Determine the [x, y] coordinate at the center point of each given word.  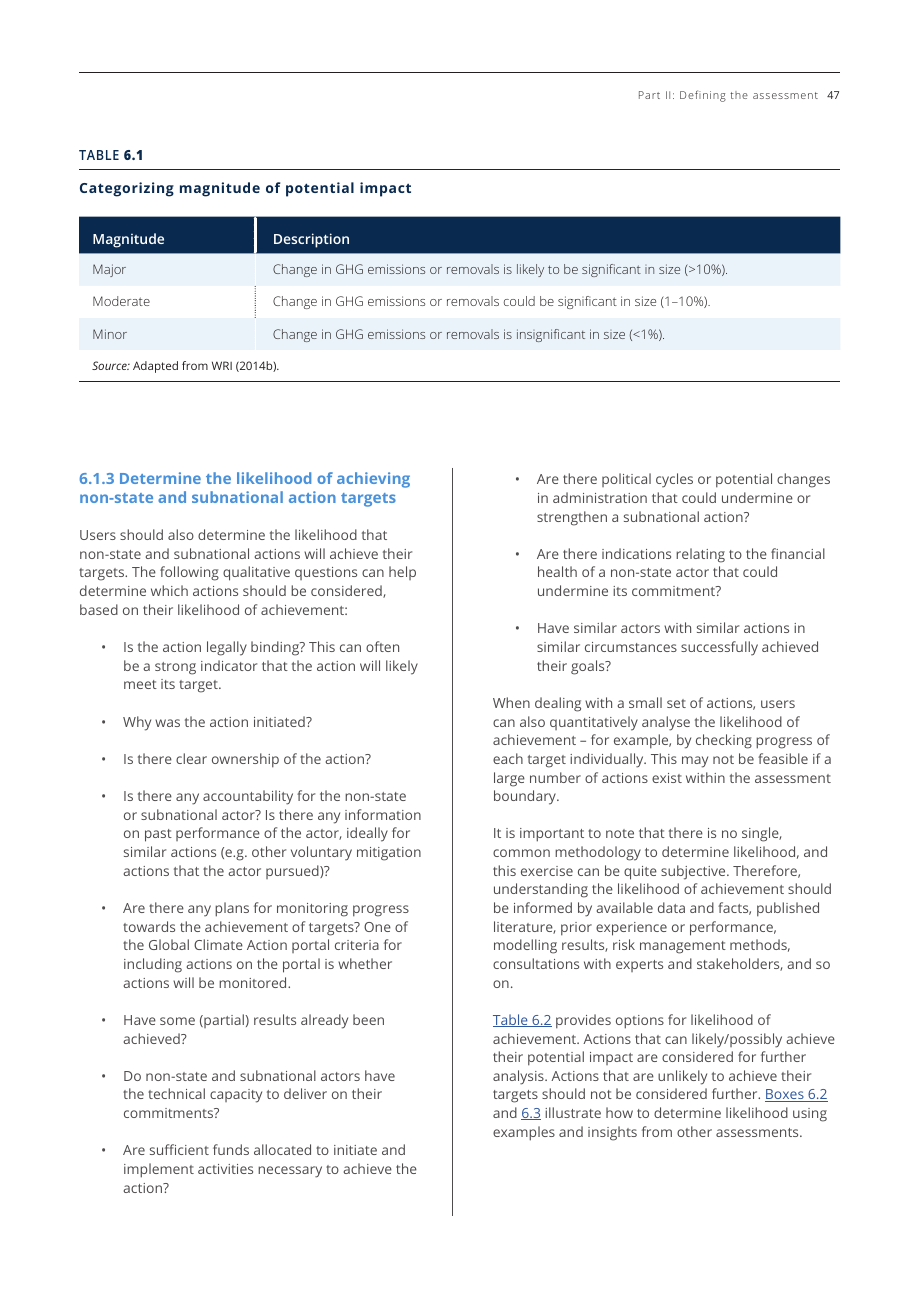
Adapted [155, 367]
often [382, 646]
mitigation [389, 854]
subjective [694, 872]
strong [175, 668]
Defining [703, 96]
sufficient [179, 1149]
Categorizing [127, 189]
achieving [373, 480]
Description [311, 240]
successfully [719, 648]
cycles [674, 480]
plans [232, 909]
